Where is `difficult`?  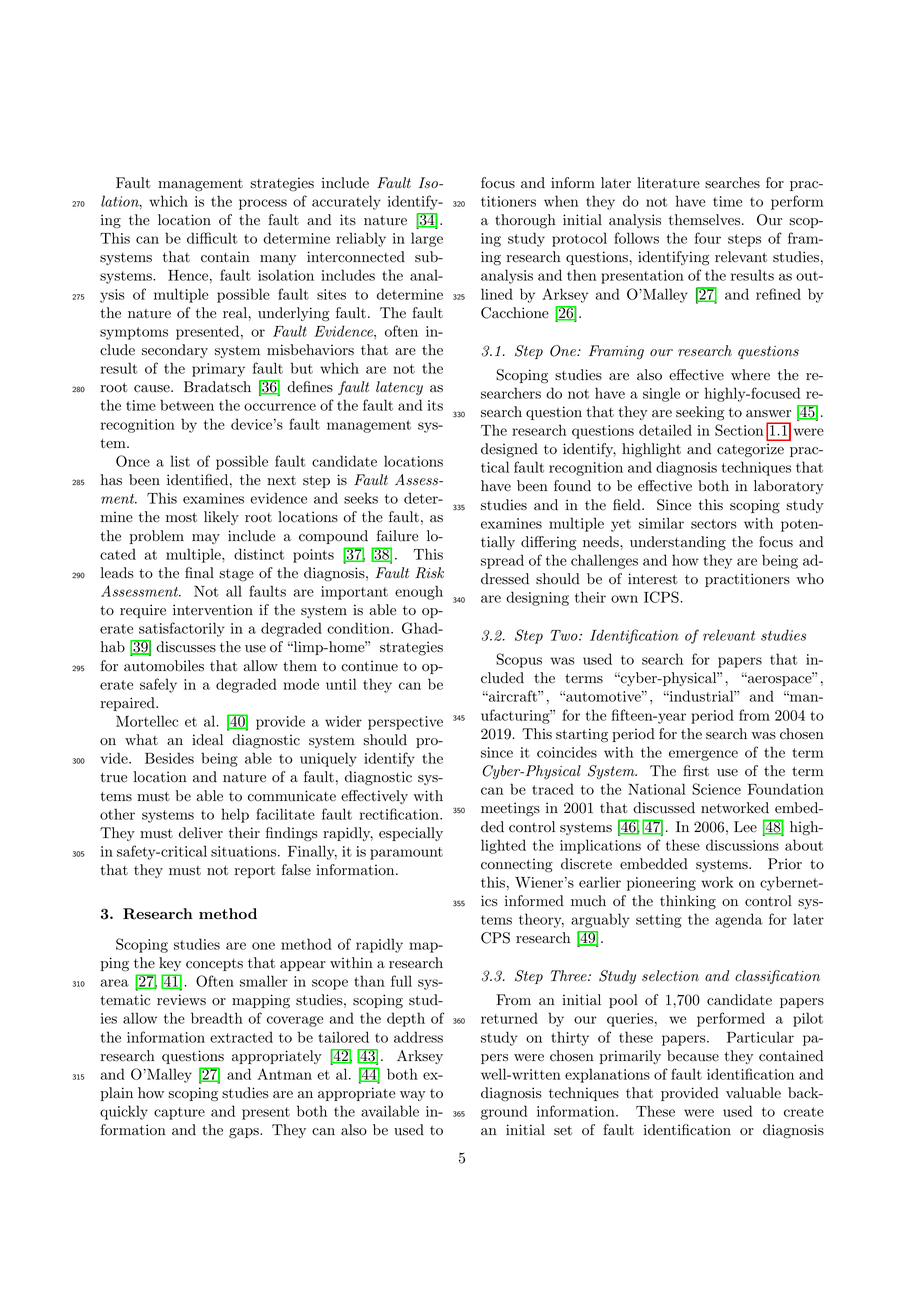 difficult is located at coordinates (212, 238).
